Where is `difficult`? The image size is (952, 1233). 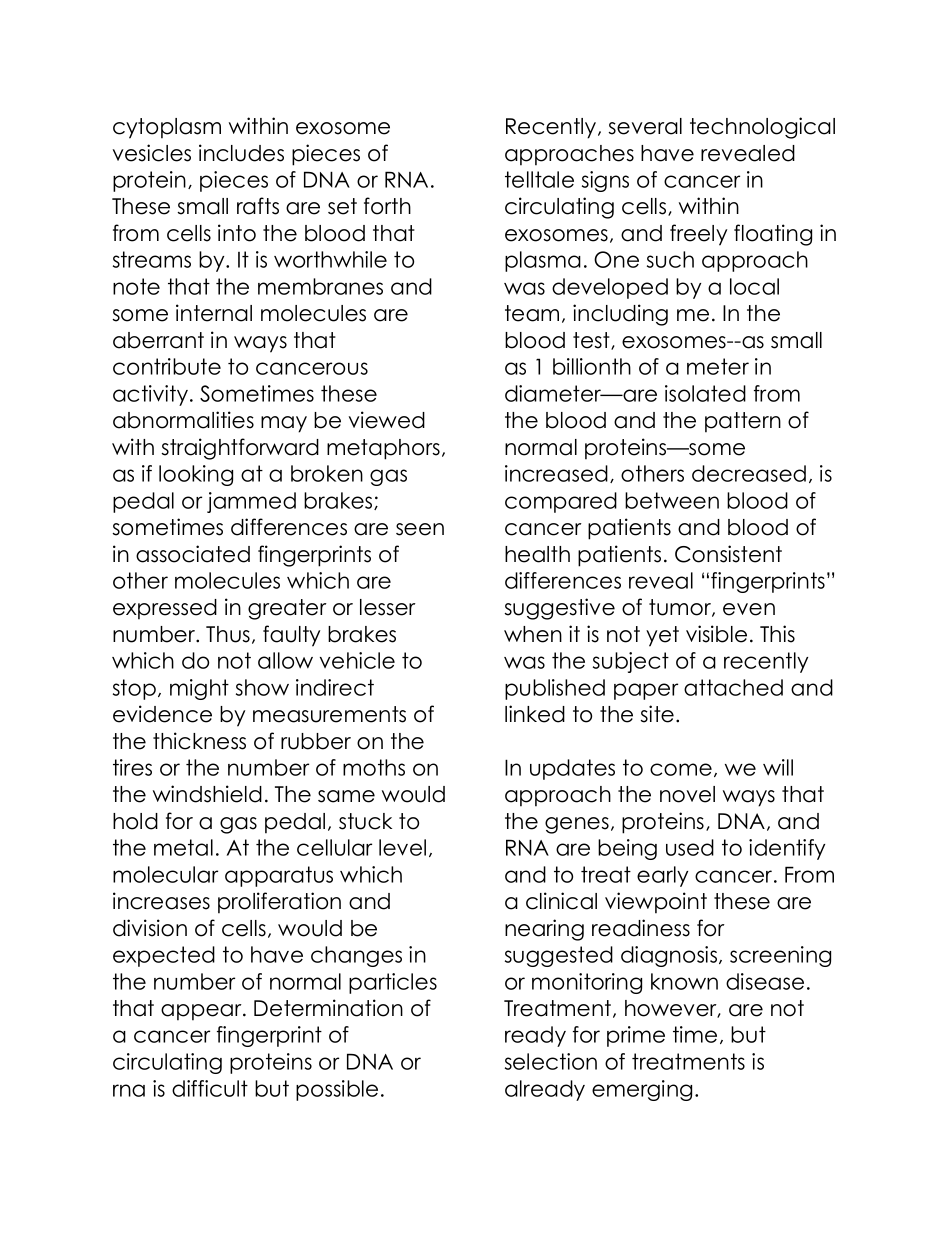 difficult is located at coordinates (210, 1088).
